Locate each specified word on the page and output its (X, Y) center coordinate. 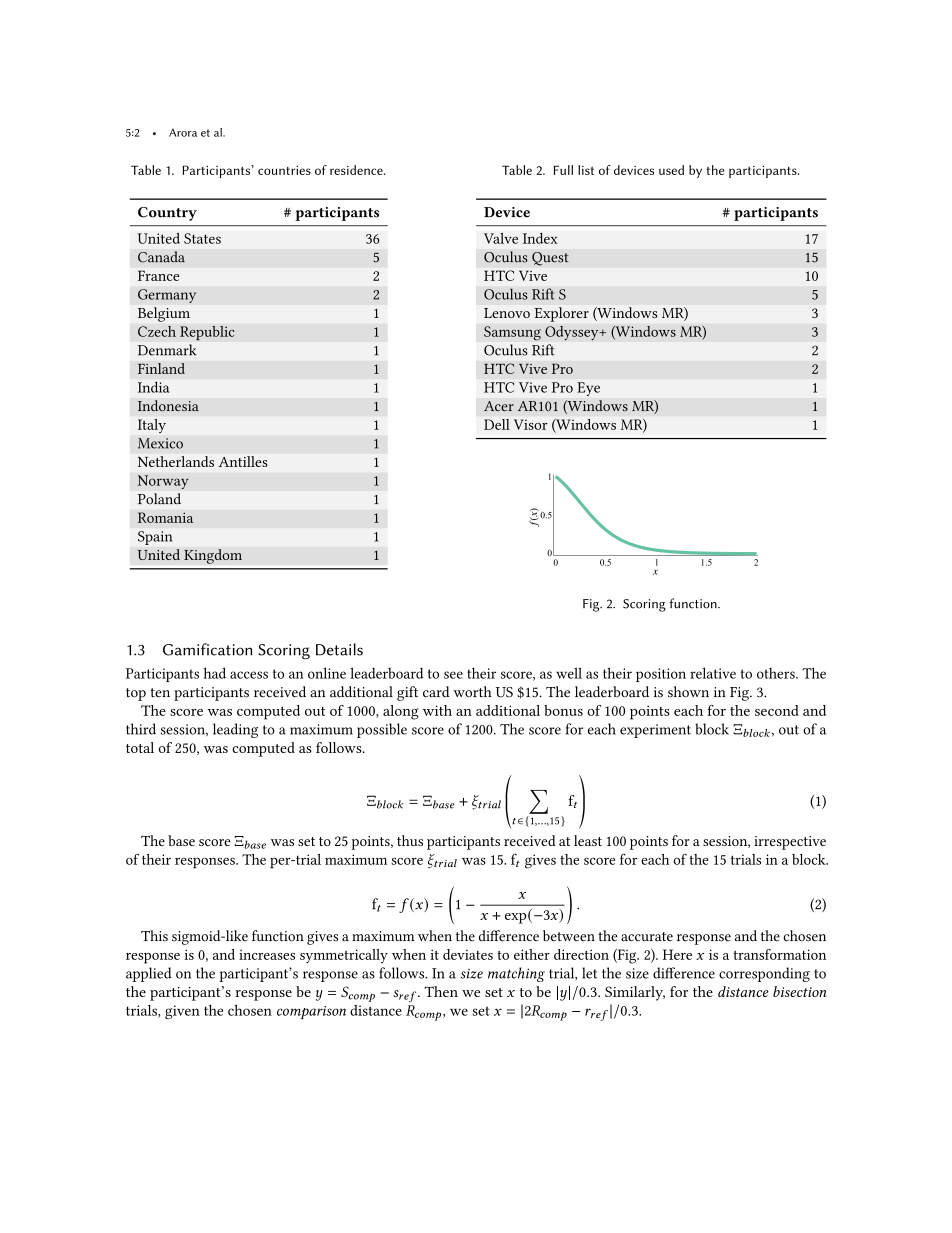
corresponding (764, 974)
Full (563, 170)
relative (713, 673)
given (182, 1012)
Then (441, 991)
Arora (183, 132)
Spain (155, 538)
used (671, 170)
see (453, 675)
